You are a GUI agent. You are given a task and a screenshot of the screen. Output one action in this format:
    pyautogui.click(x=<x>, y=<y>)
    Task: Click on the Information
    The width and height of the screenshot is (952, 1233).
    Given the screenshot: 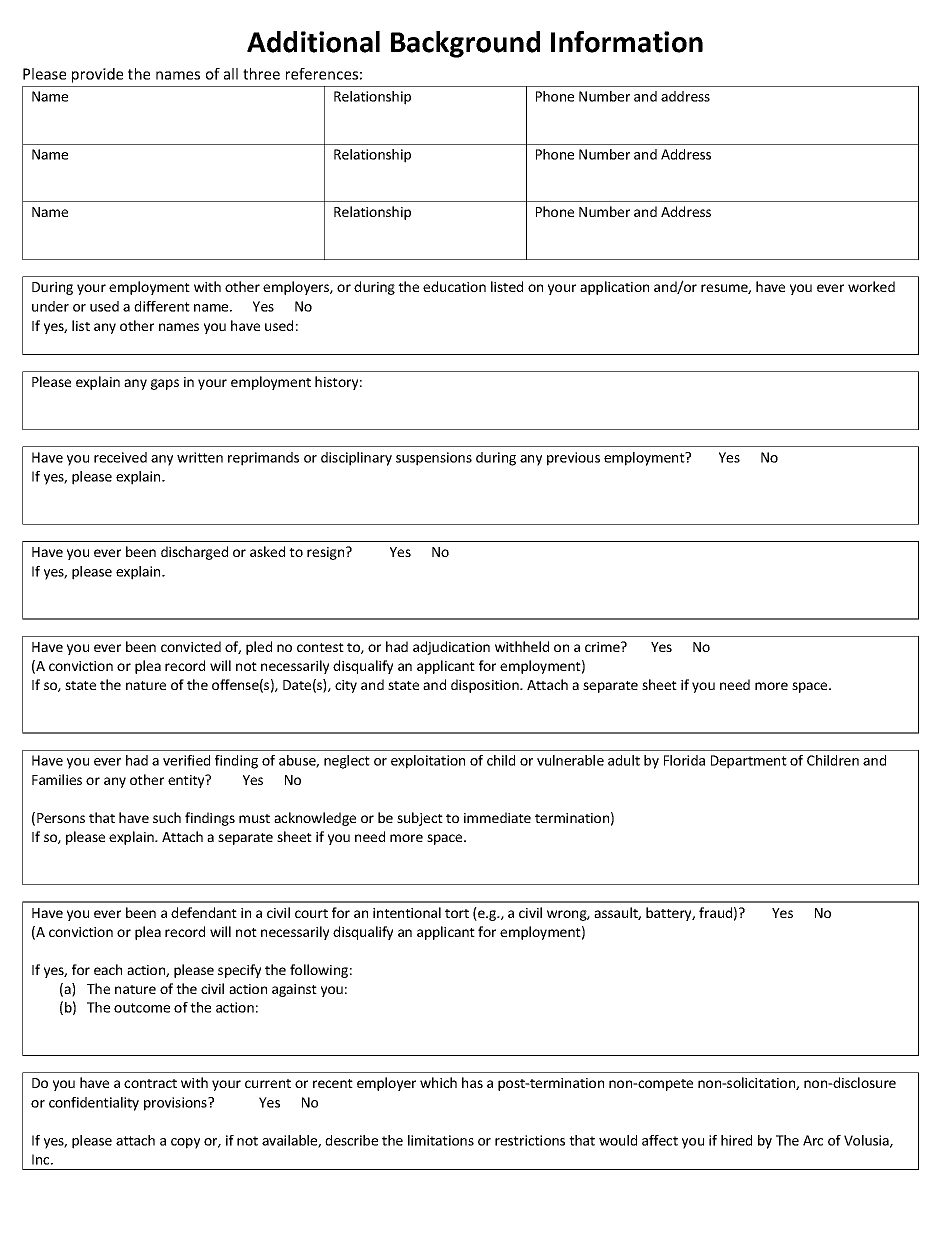 What is the action you would take?
    pyautogui.click(x=627, y=42)
